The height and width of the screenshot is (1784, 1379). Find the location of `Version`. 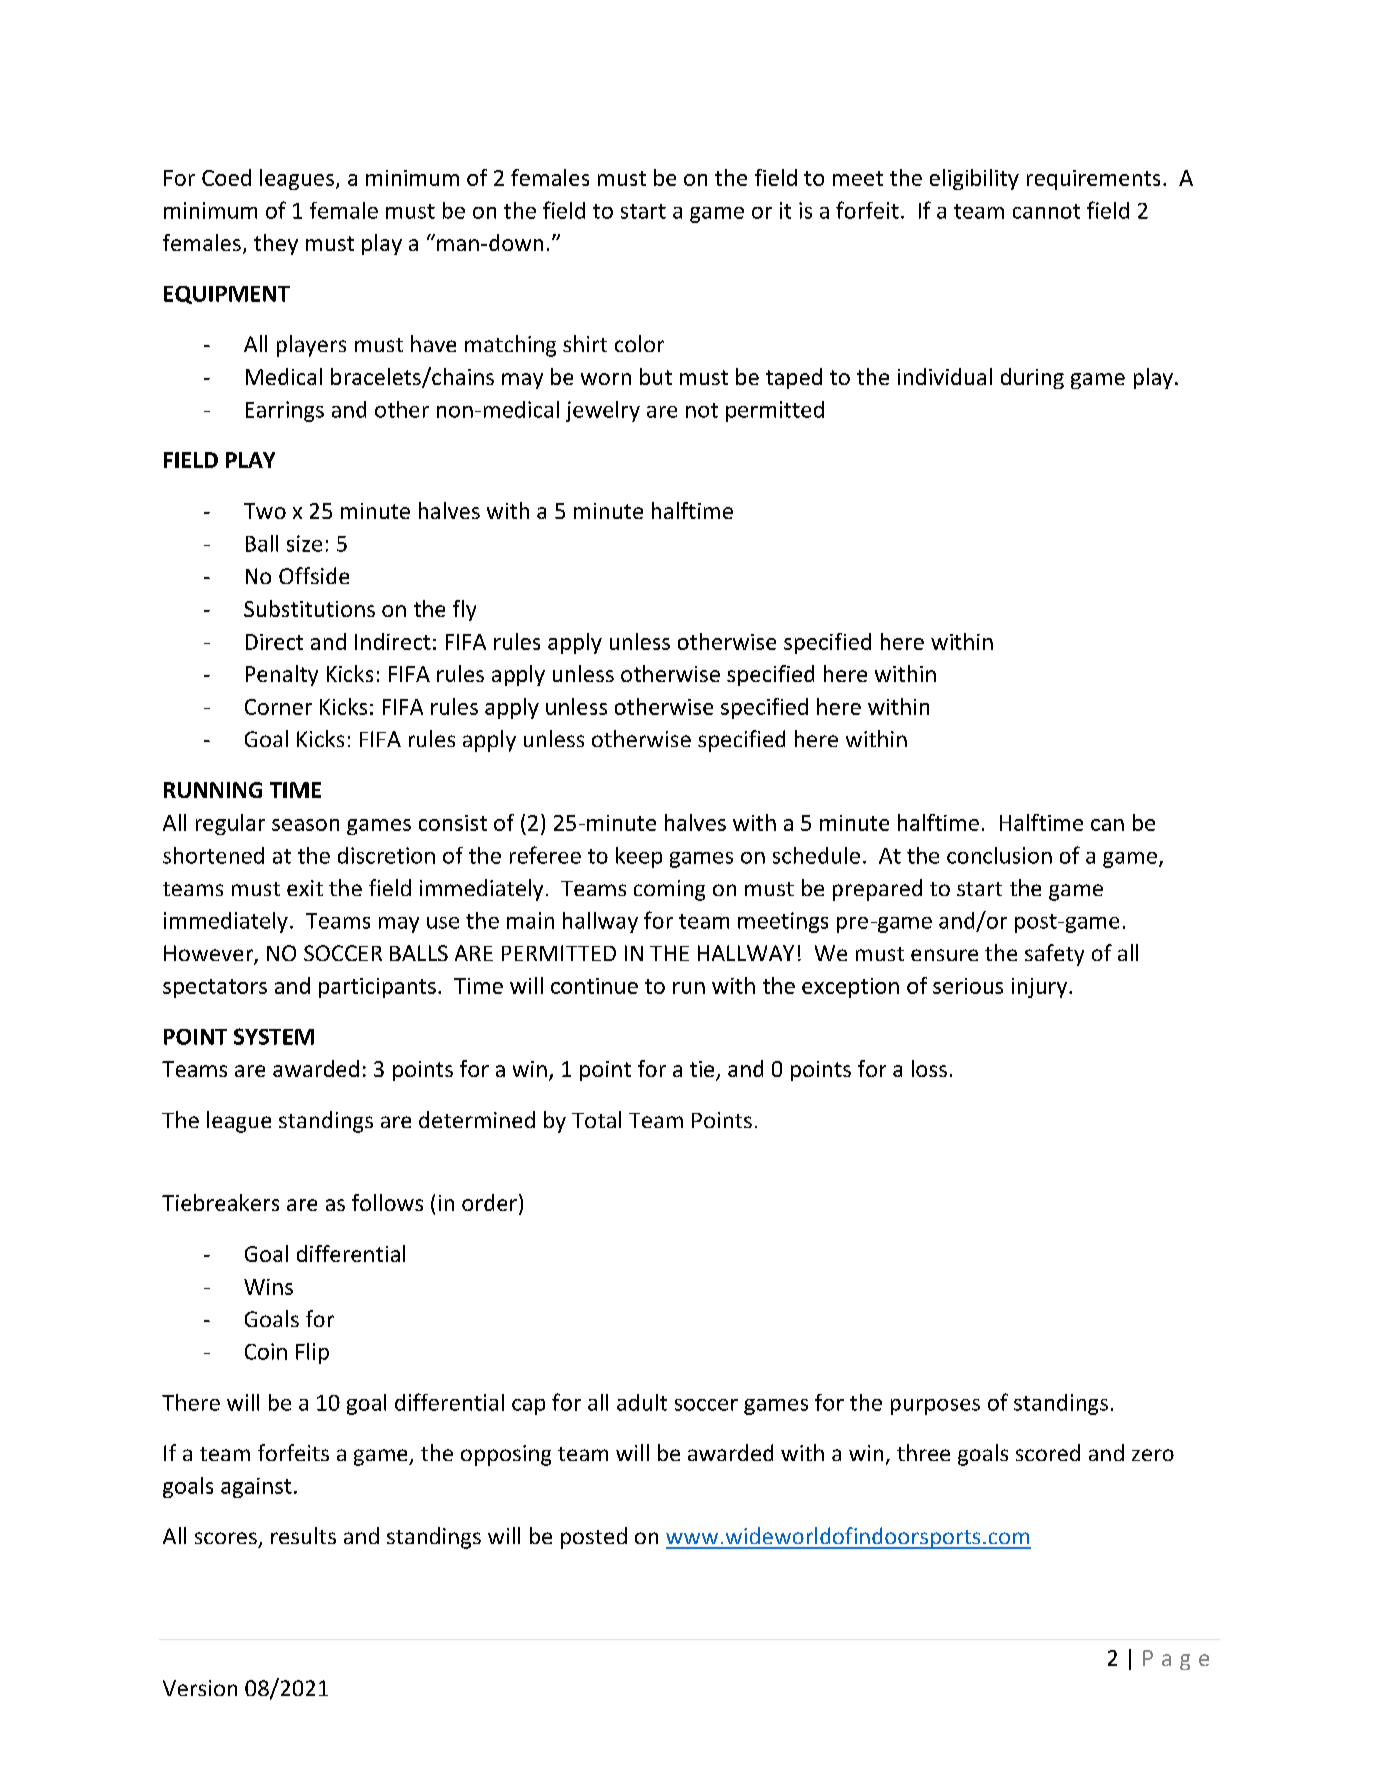

Version is located at coordinates (200, 1688).
